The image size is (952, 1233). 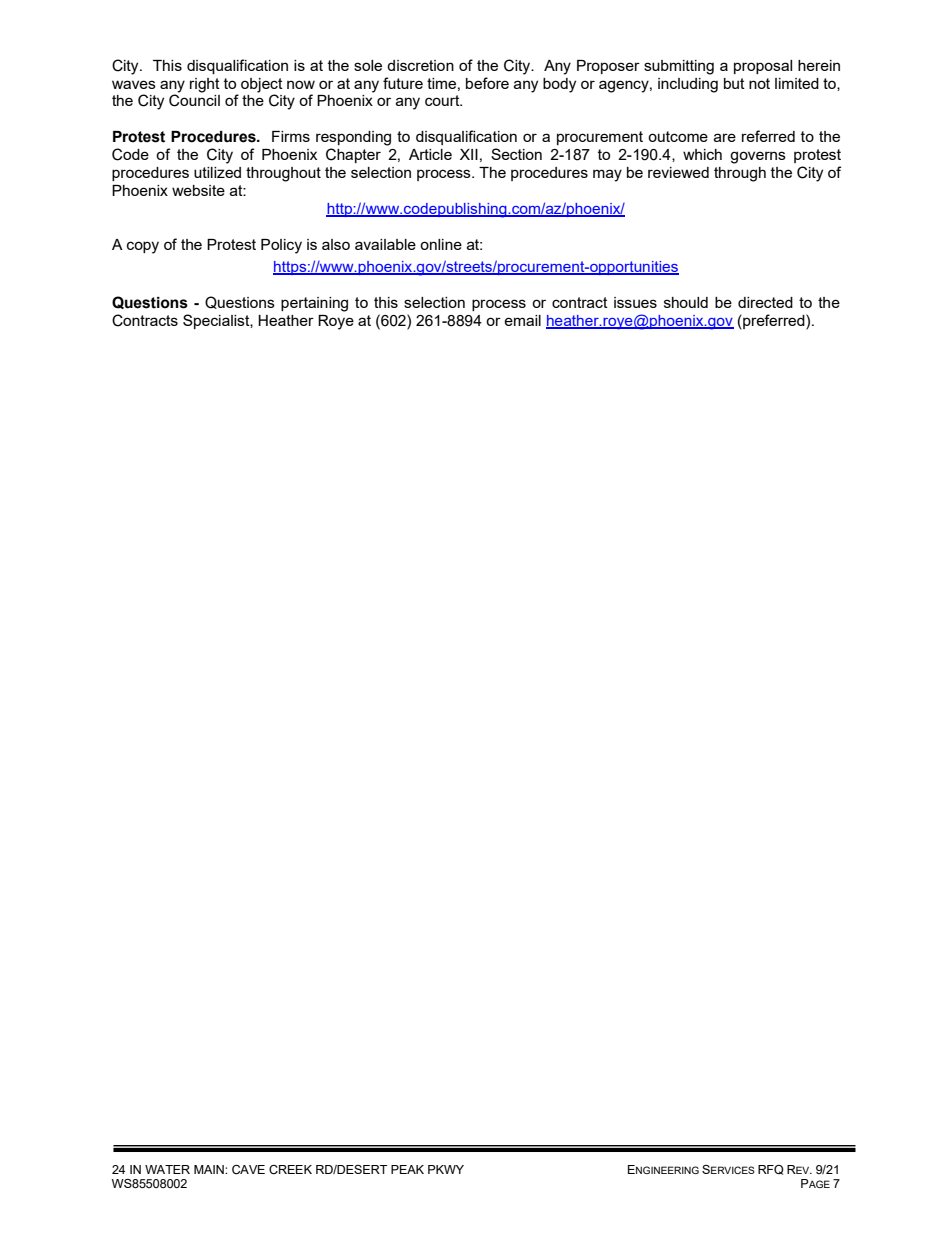 What do you see at coordinates (248, 1170) in the document?
I see `CAVE` at bounding box center [248, 1170].
